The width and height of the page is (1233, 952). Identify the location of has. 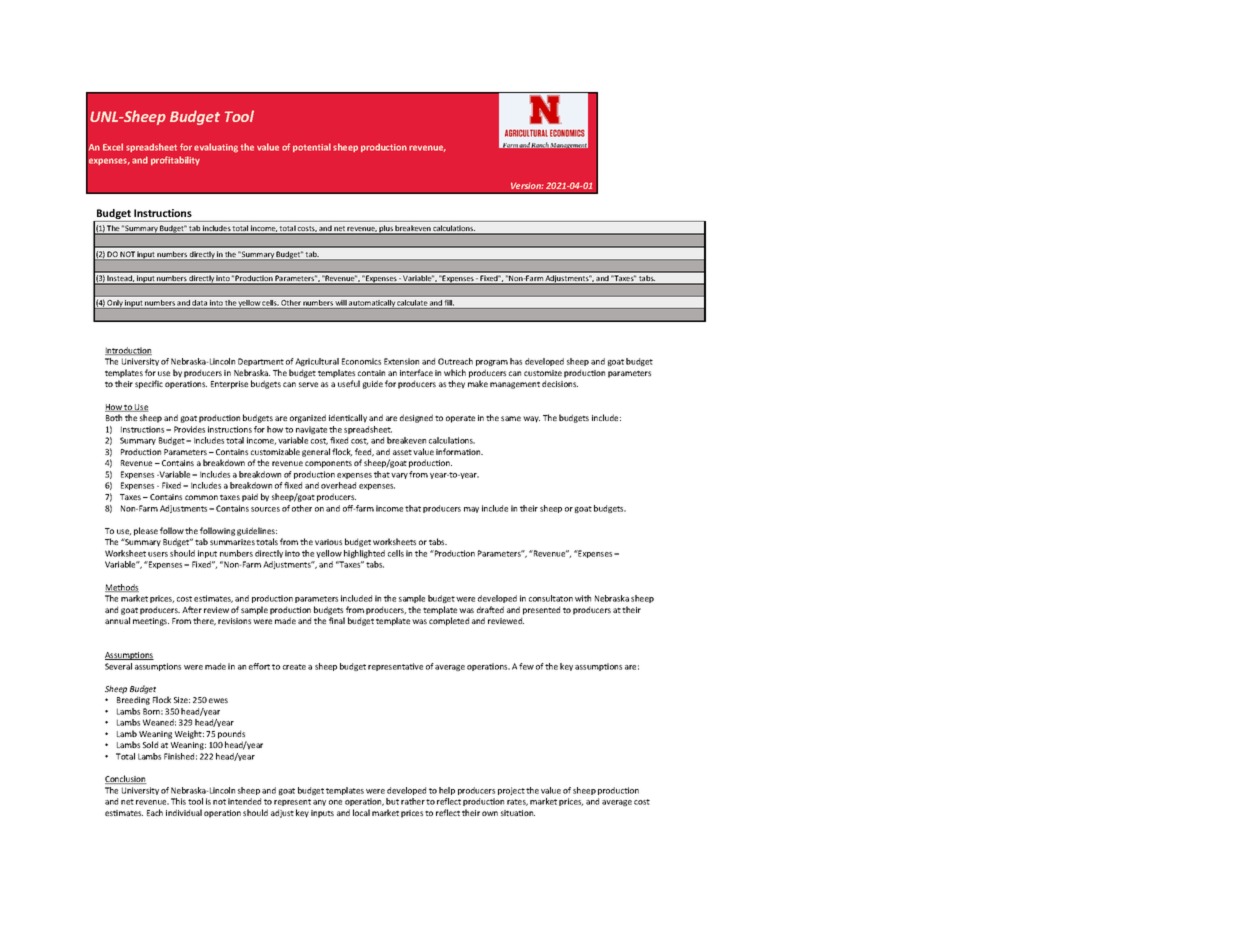
(516, 361).
